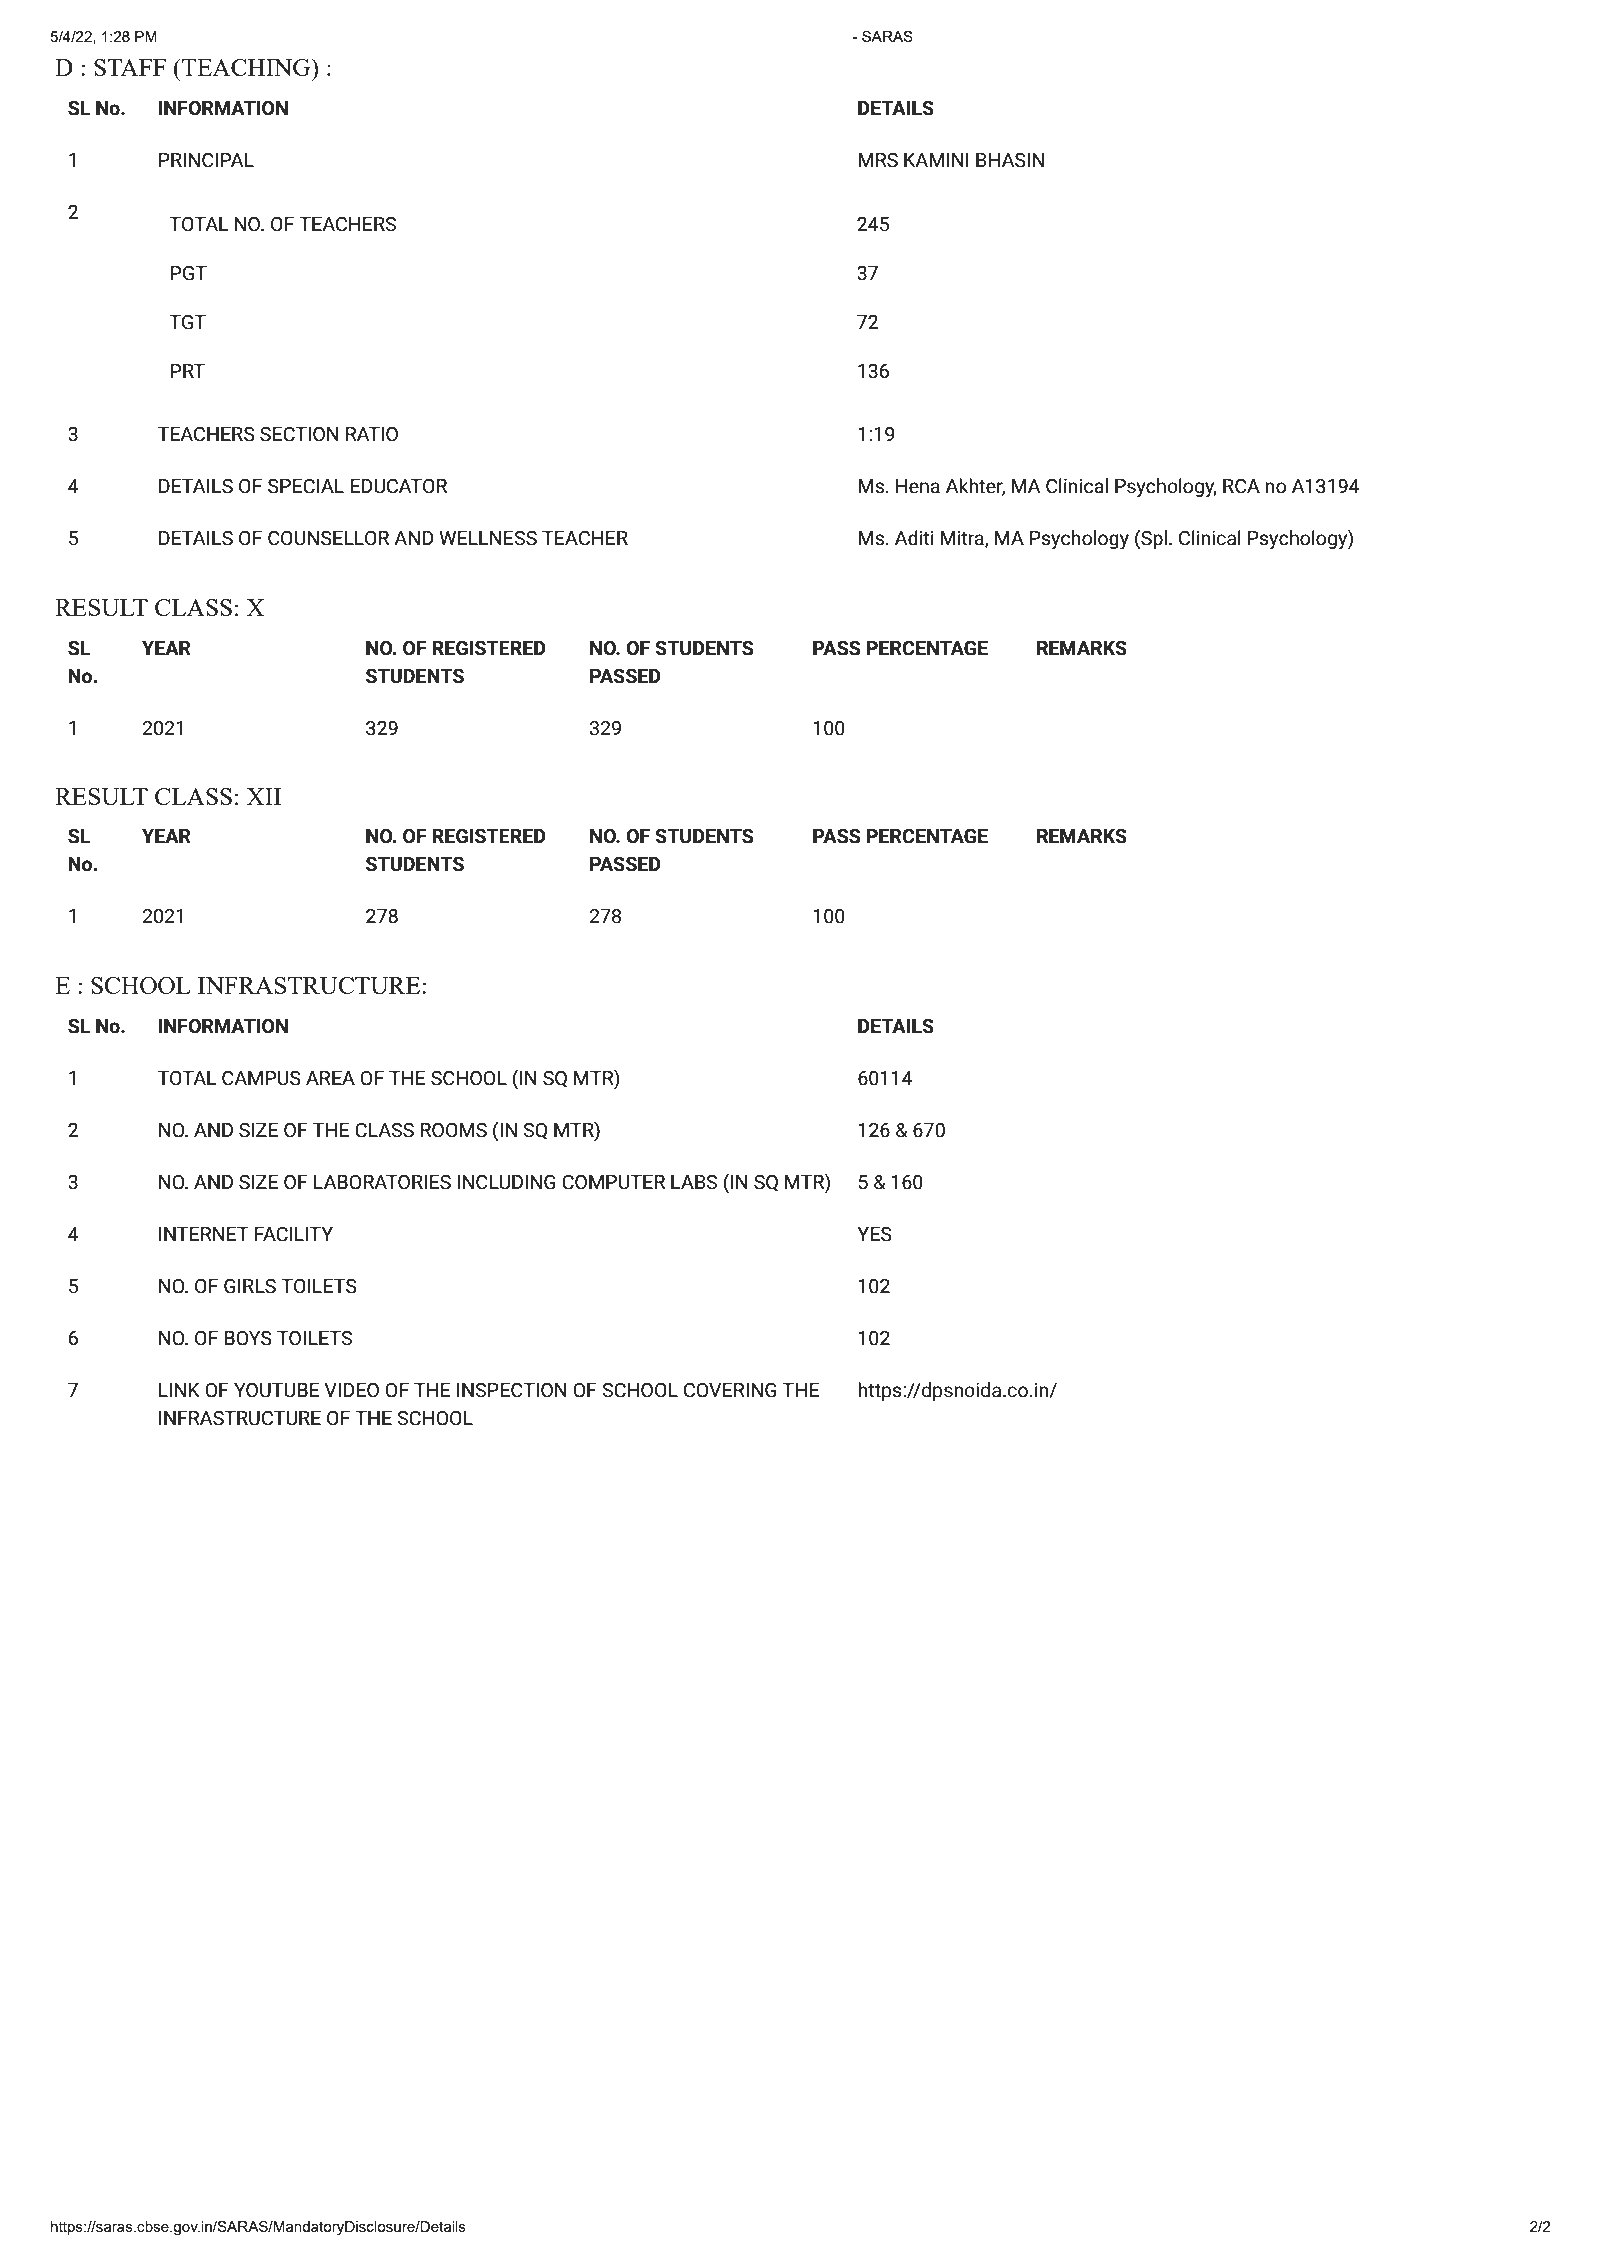 The width and height of the document is (1601, 2264). Describe the element at coordinates (246, 67) in the document. I see `TEACHING` at that location.
